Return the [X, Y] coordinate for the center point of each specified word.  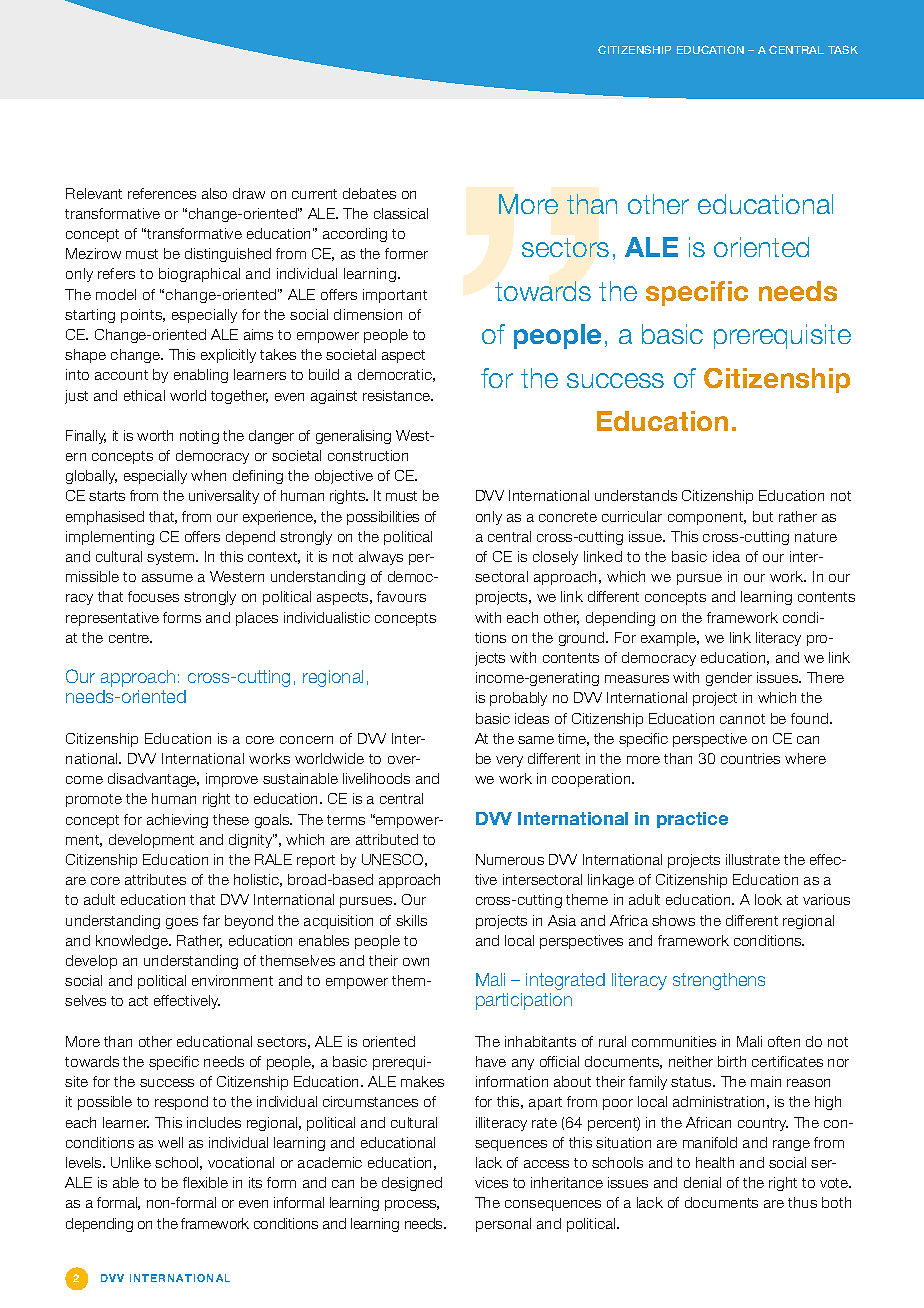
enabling [201, 376]
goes [182, 923]
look [768, 899]
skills [411, 920]
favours [401, 596]
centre [130, 638]
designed [412, 1184]
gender [729, 679]
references [162, 193]
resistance [397, 395]
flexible [205, 1182]
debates [369, 193]
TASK [843, 49]
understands [636, 495]
